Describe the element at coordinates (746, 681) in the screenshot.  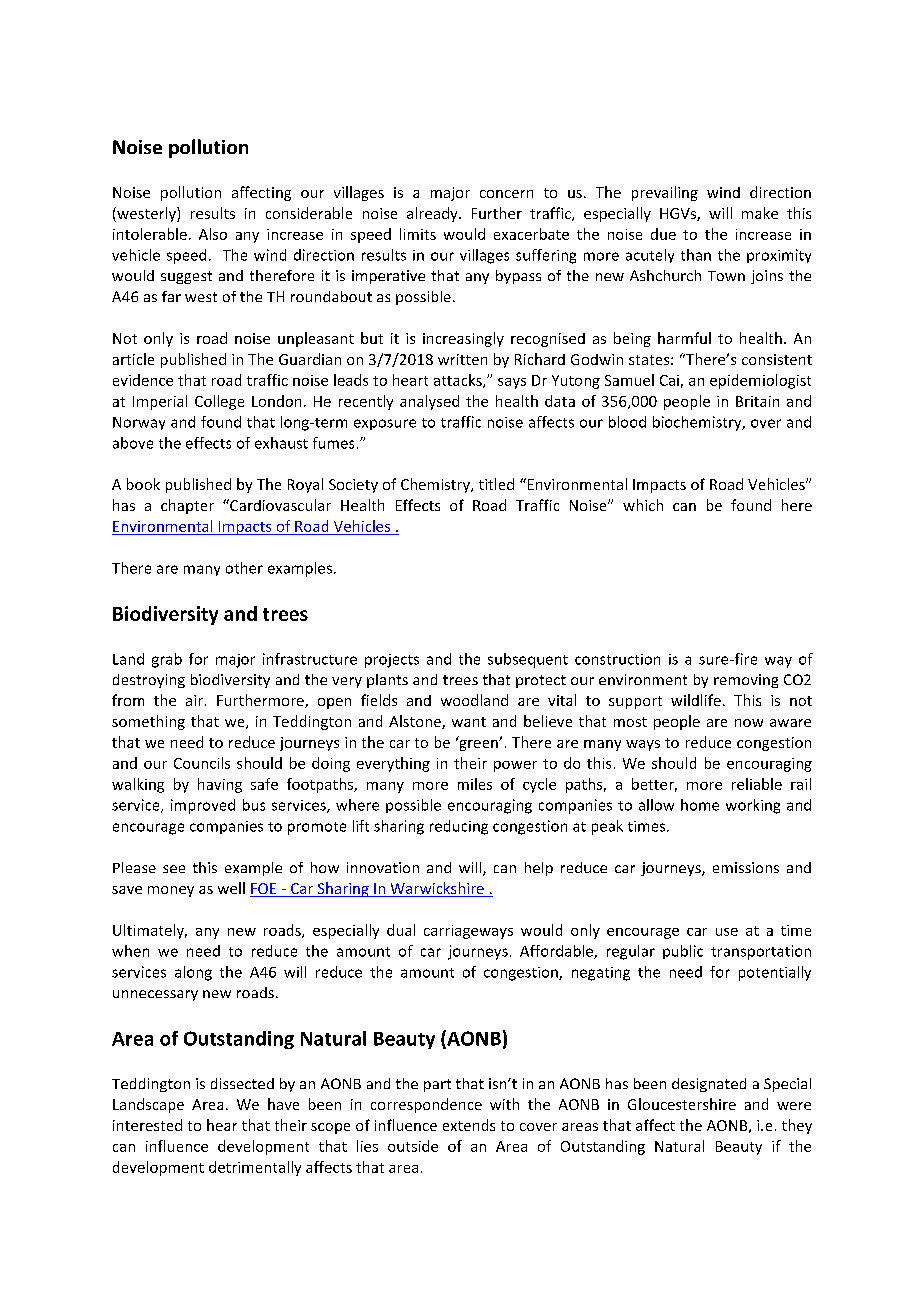
I see `removing` at that location.
